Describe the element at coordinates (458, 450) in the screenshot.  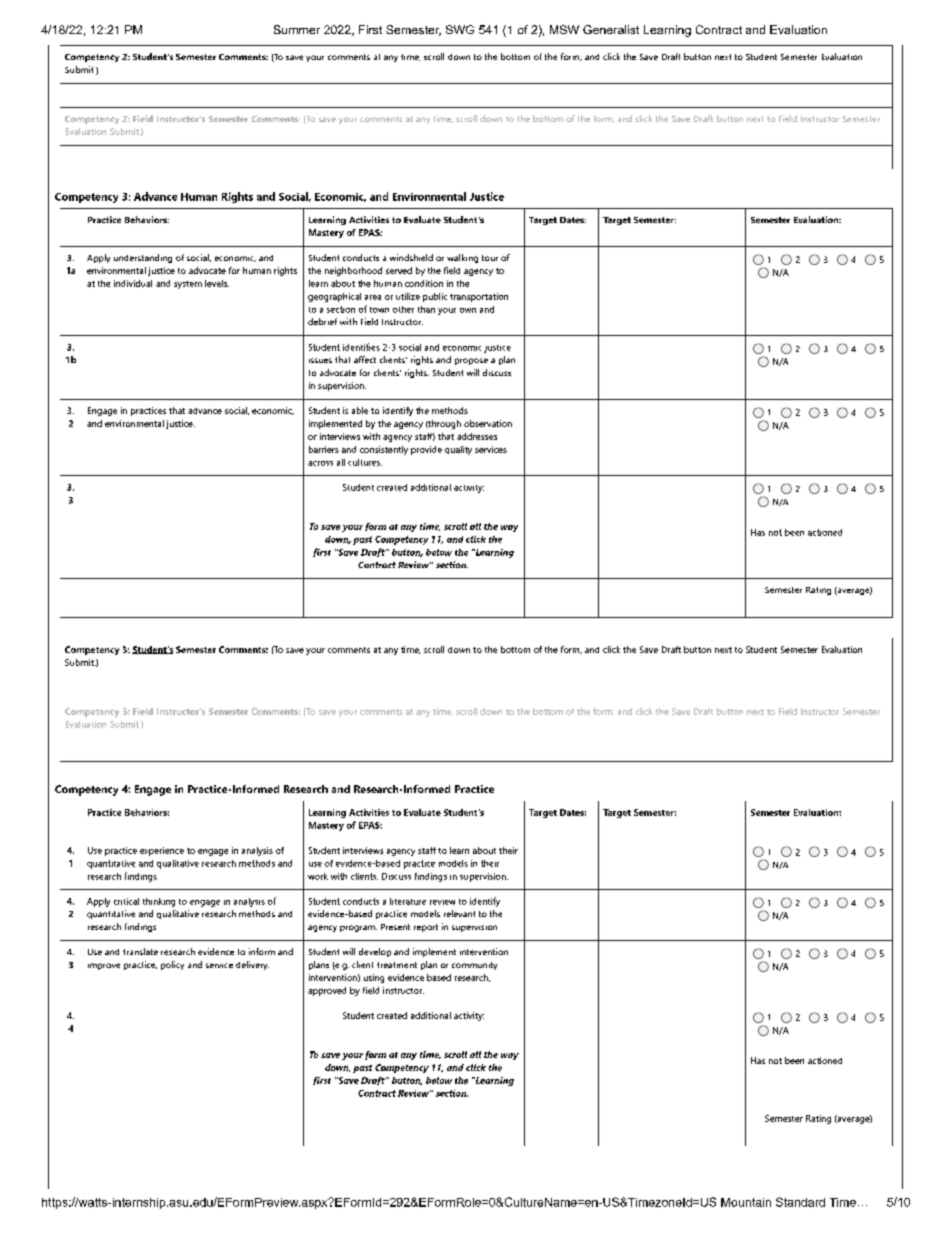
I see `quality` at that location.
